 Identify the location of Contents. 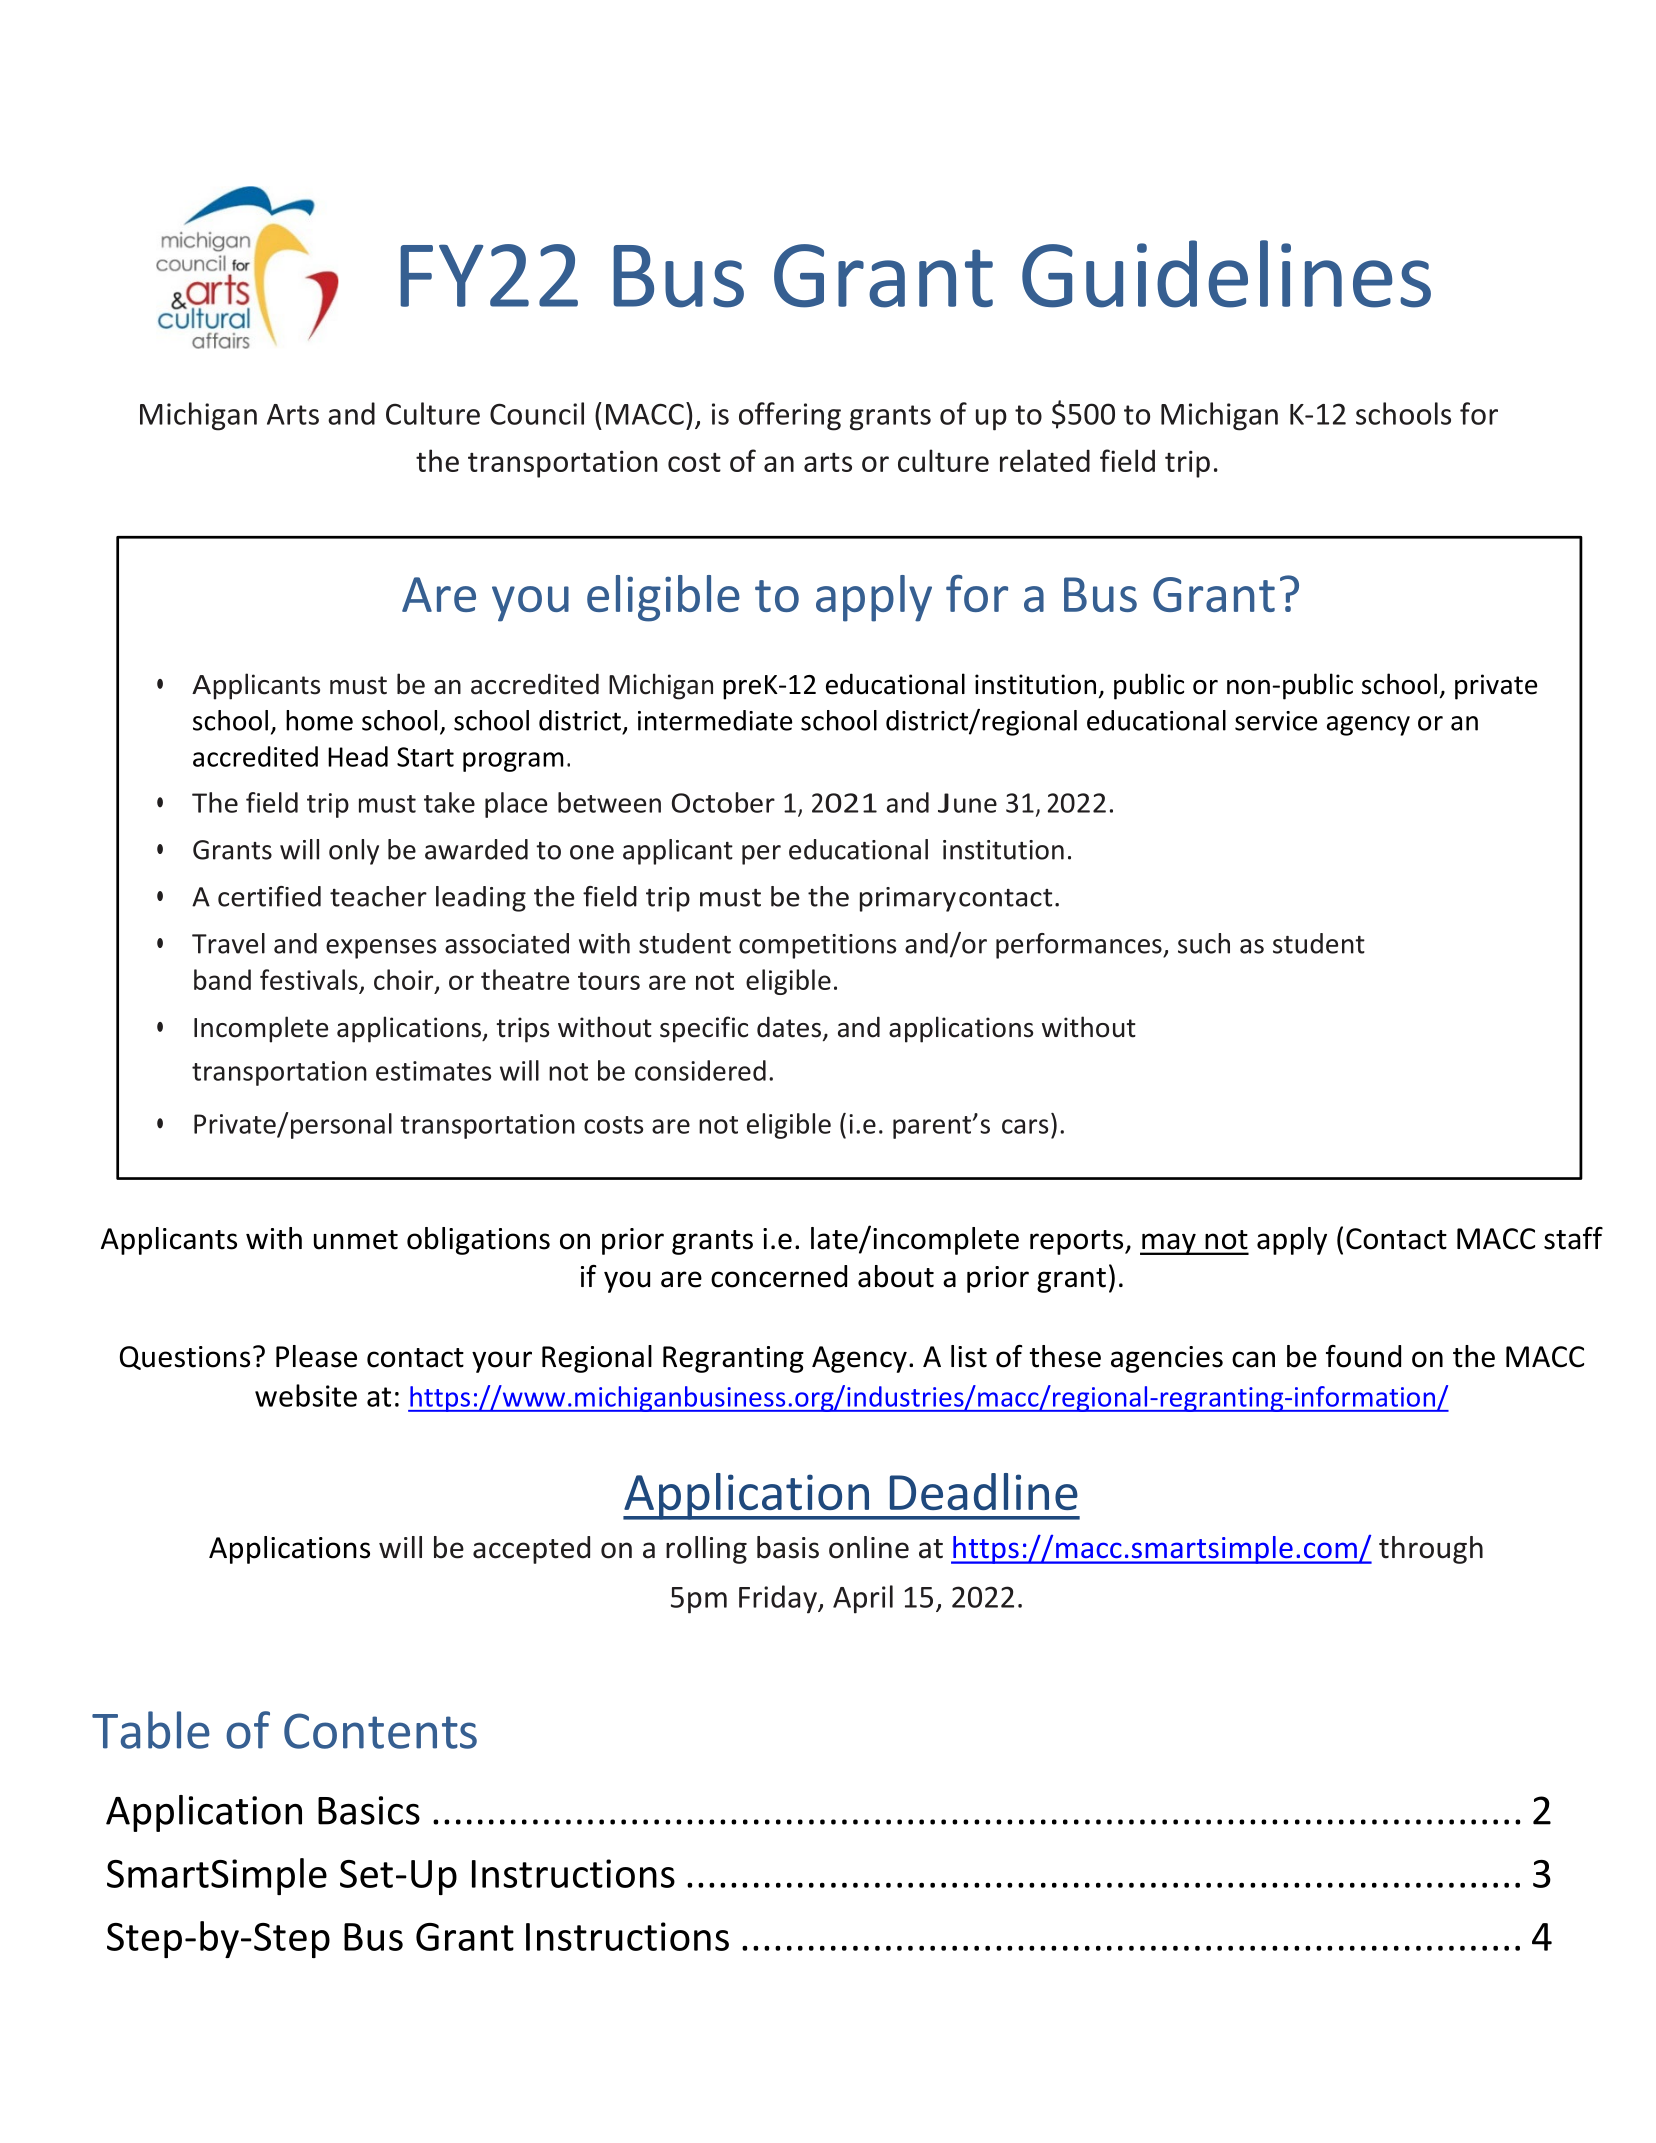
(380, 1731).
